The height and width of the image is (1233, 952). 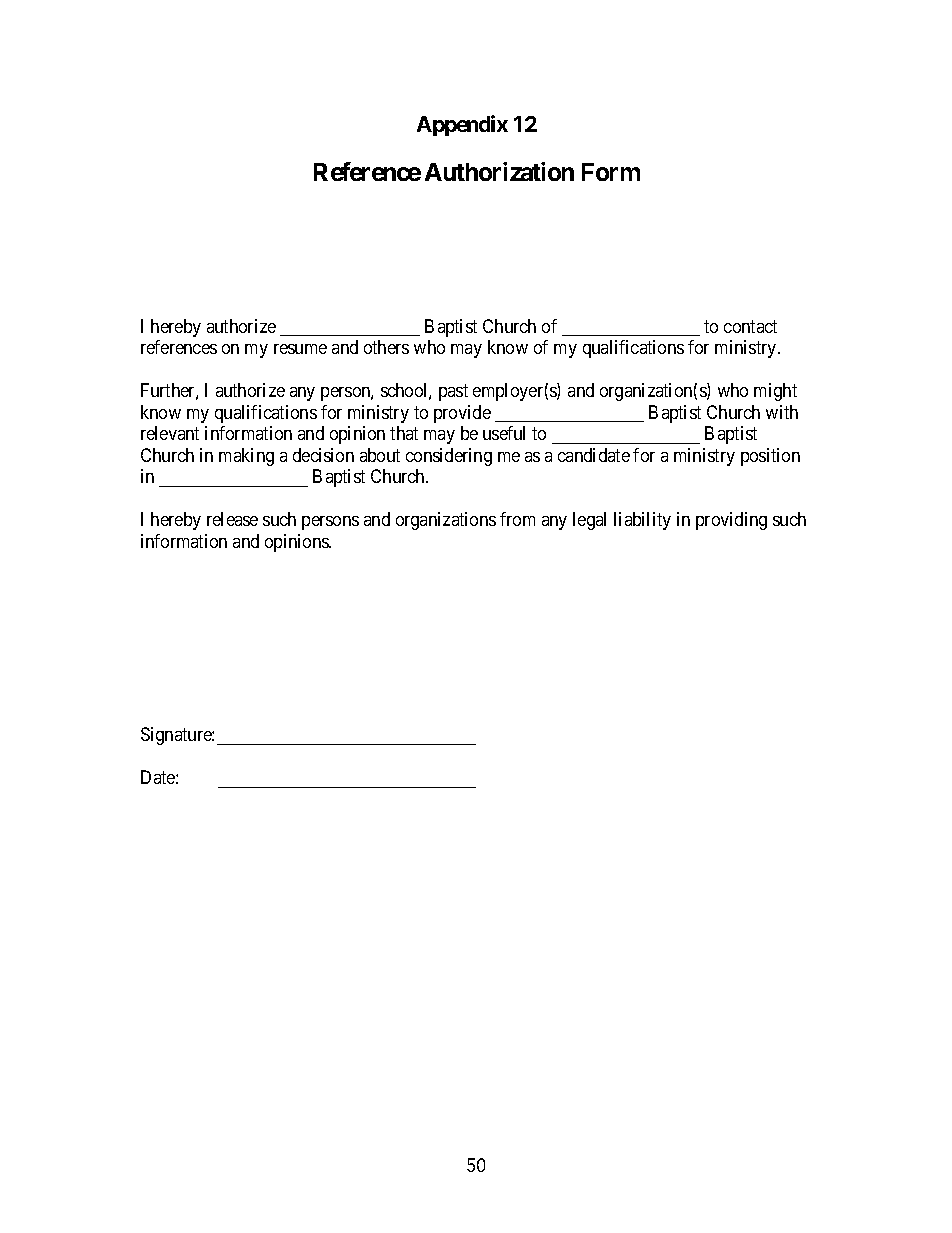 What do you see at coordinates (499, 171) in the image?
I see `Authorization` at bounding box center [499, 171].
